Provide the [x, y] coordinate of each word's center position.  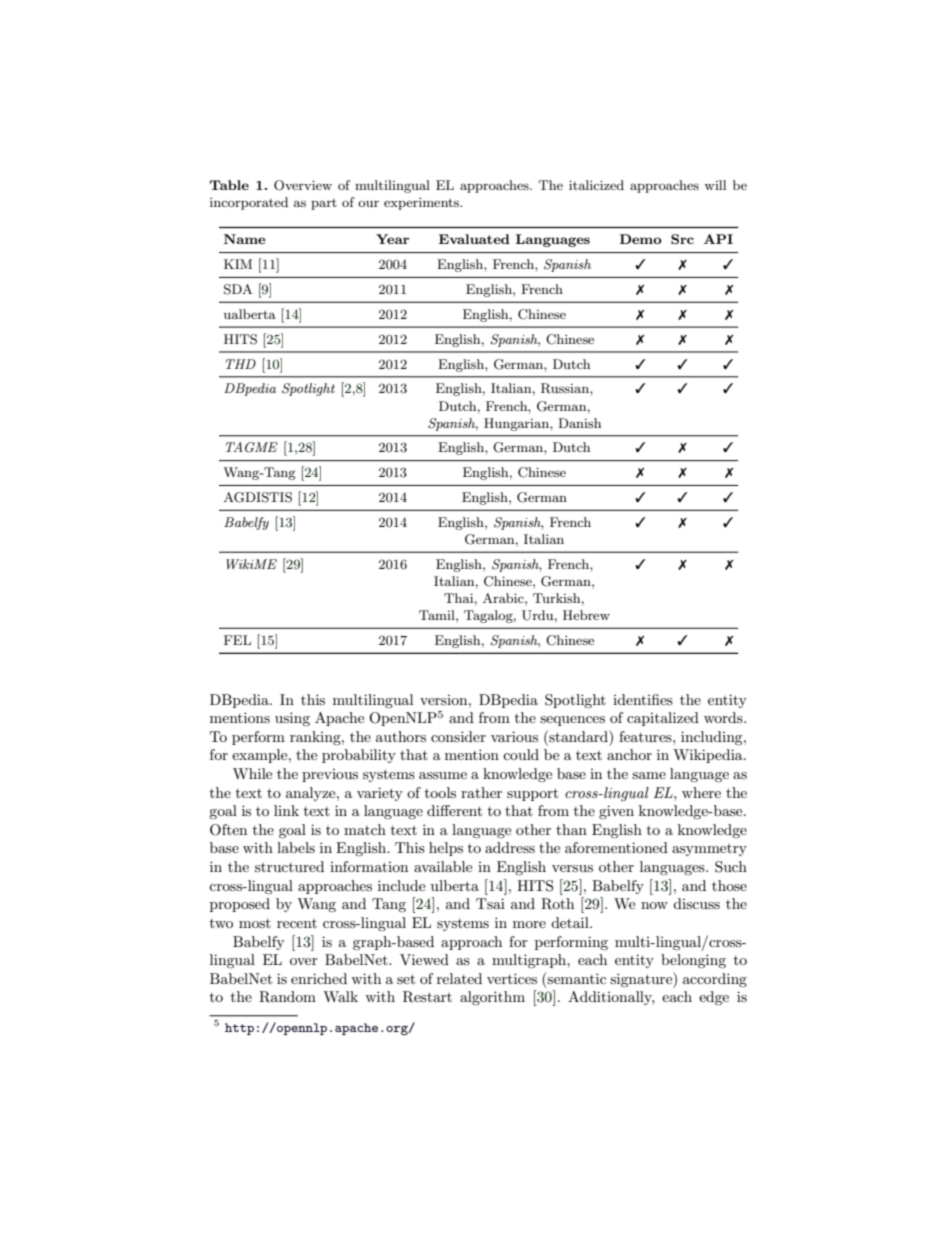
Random [287, 997]
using [292, 719]
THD [241, 364]
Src [682, 239]
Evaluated [474, 239]
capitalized [663, 719]
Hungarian [517, 424]
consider [458, 736]
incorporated [249, 203]
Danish [579, 423]
